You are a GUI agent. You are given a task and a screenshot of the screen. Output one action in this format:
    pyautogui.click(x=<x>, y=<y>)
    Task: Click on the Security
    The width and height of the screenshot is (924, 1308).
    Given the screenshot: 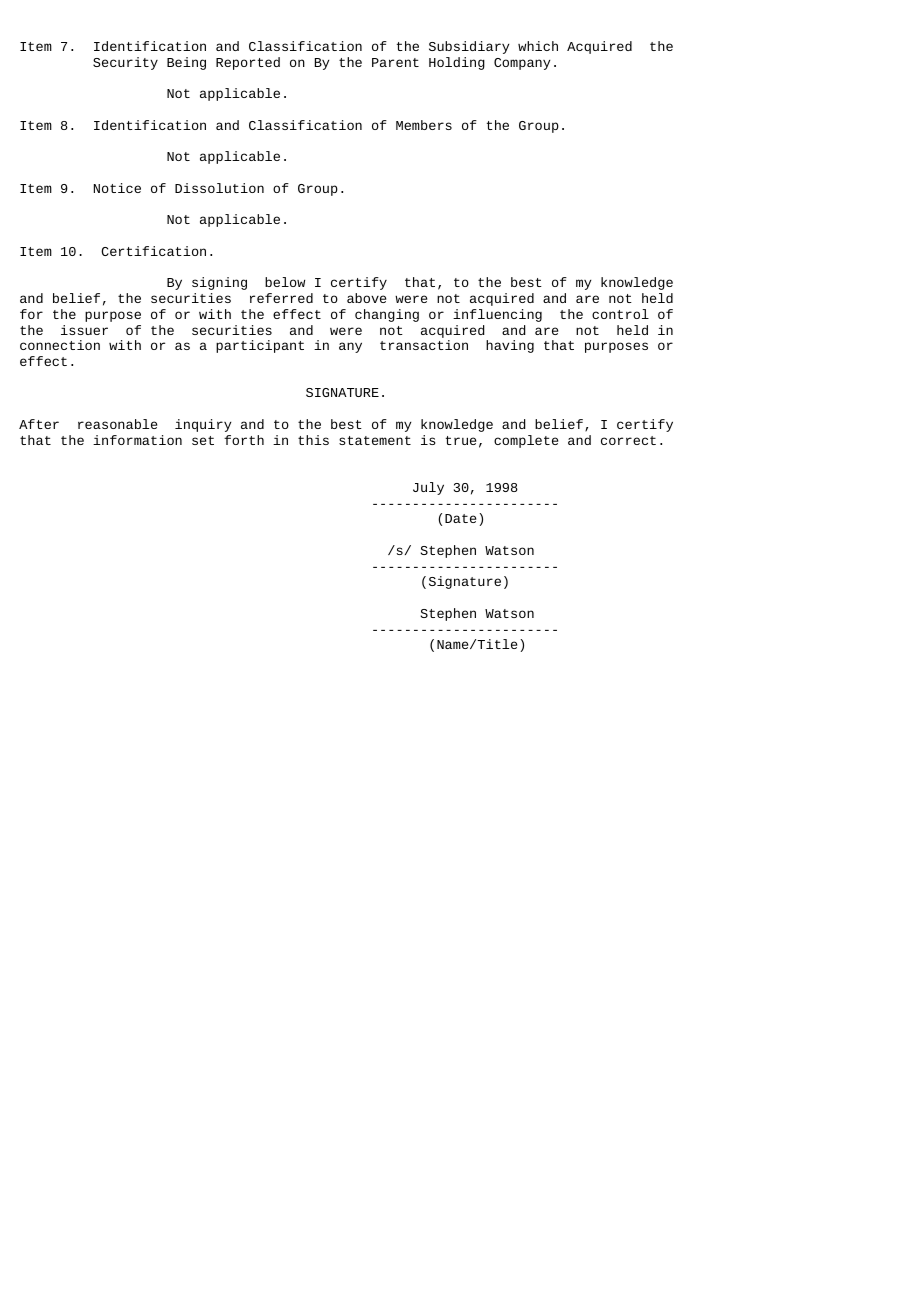 What is the action you would take?
    pyautogui.click(x=125, y=63)
